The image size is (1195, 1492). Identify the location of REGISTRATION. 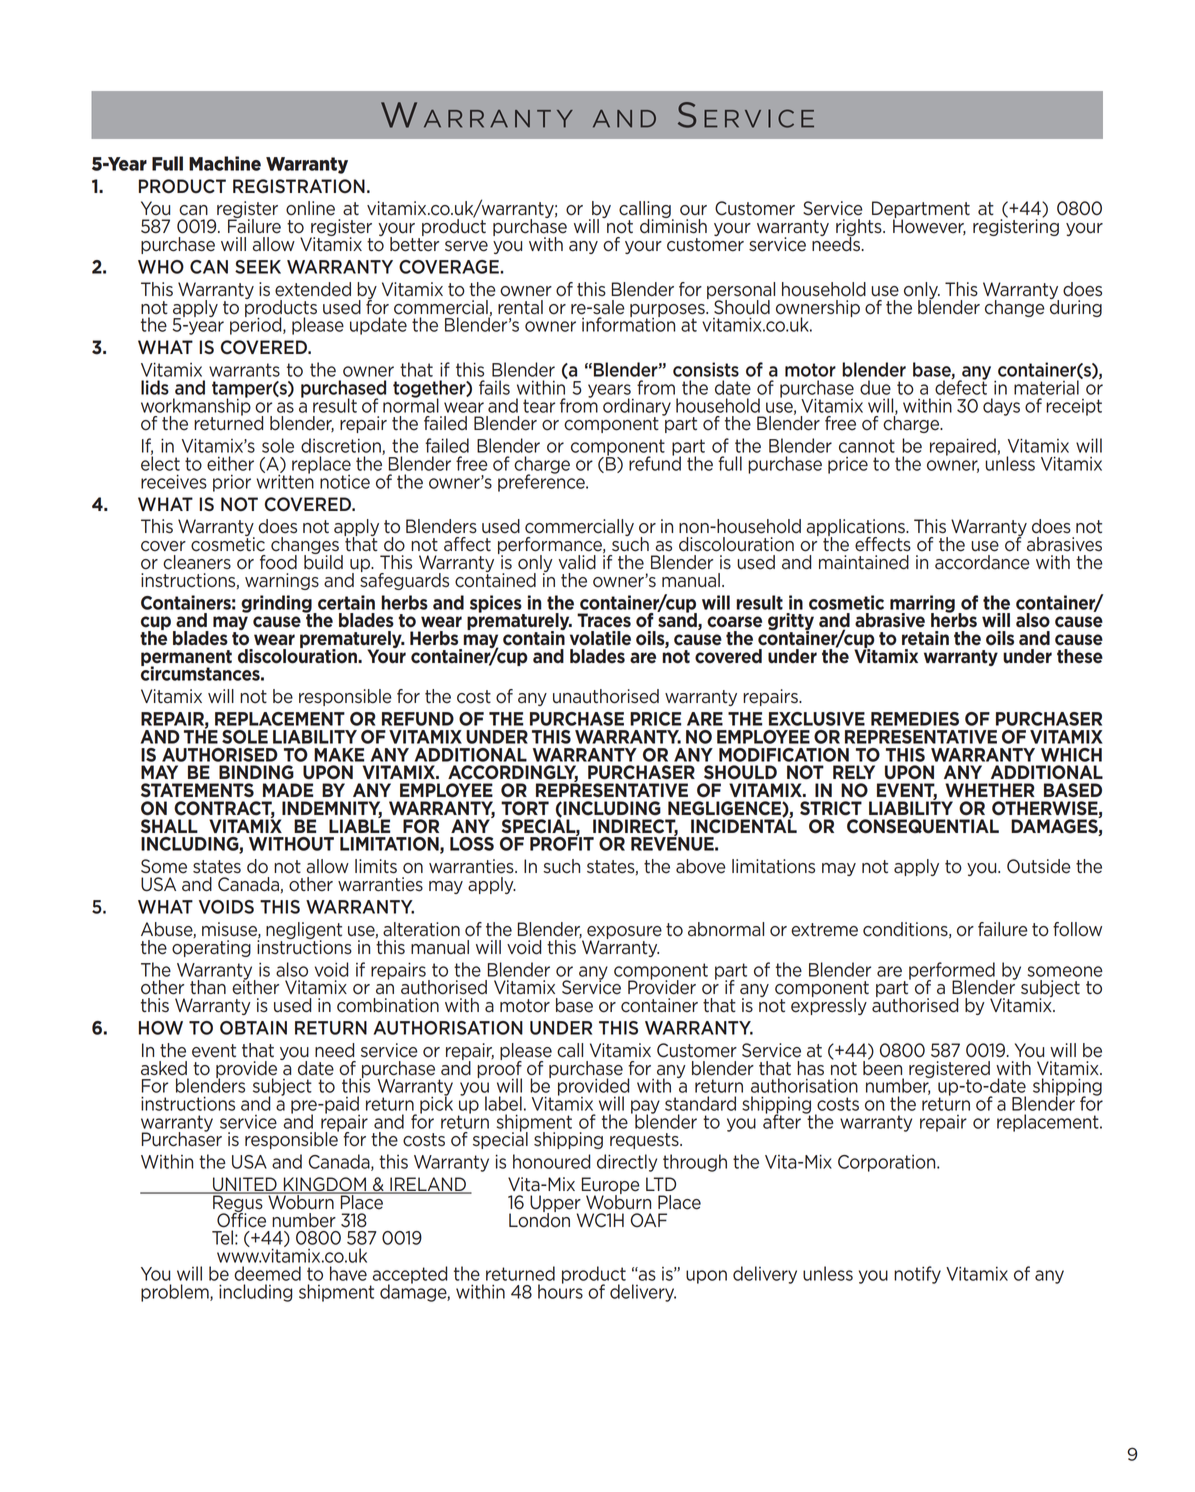
(299, 186).
